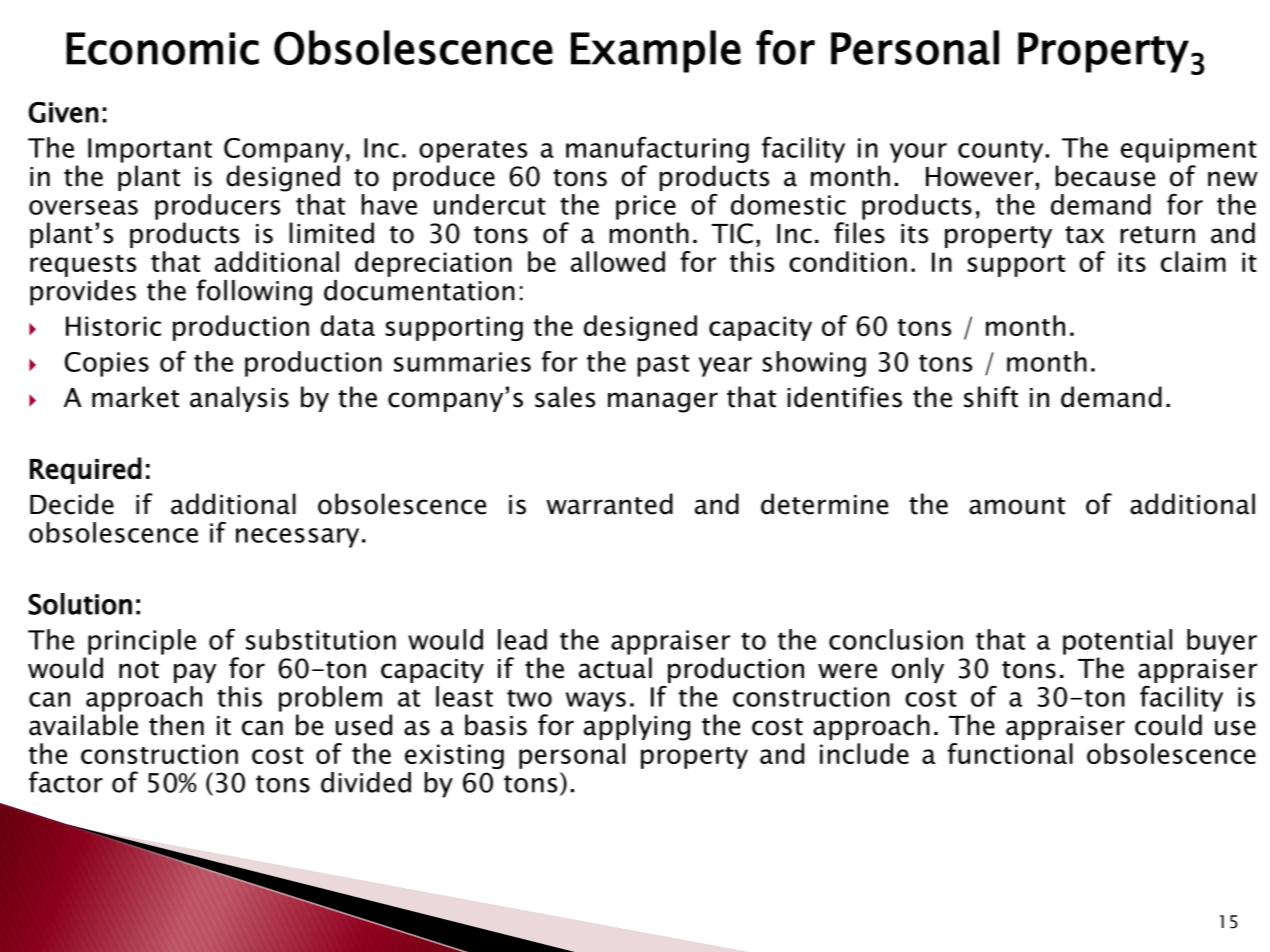 This screenshot has width=1270, height=952. Describe the element at coordinates (522, 639) in the screenshot. I see `lead` at that location.
